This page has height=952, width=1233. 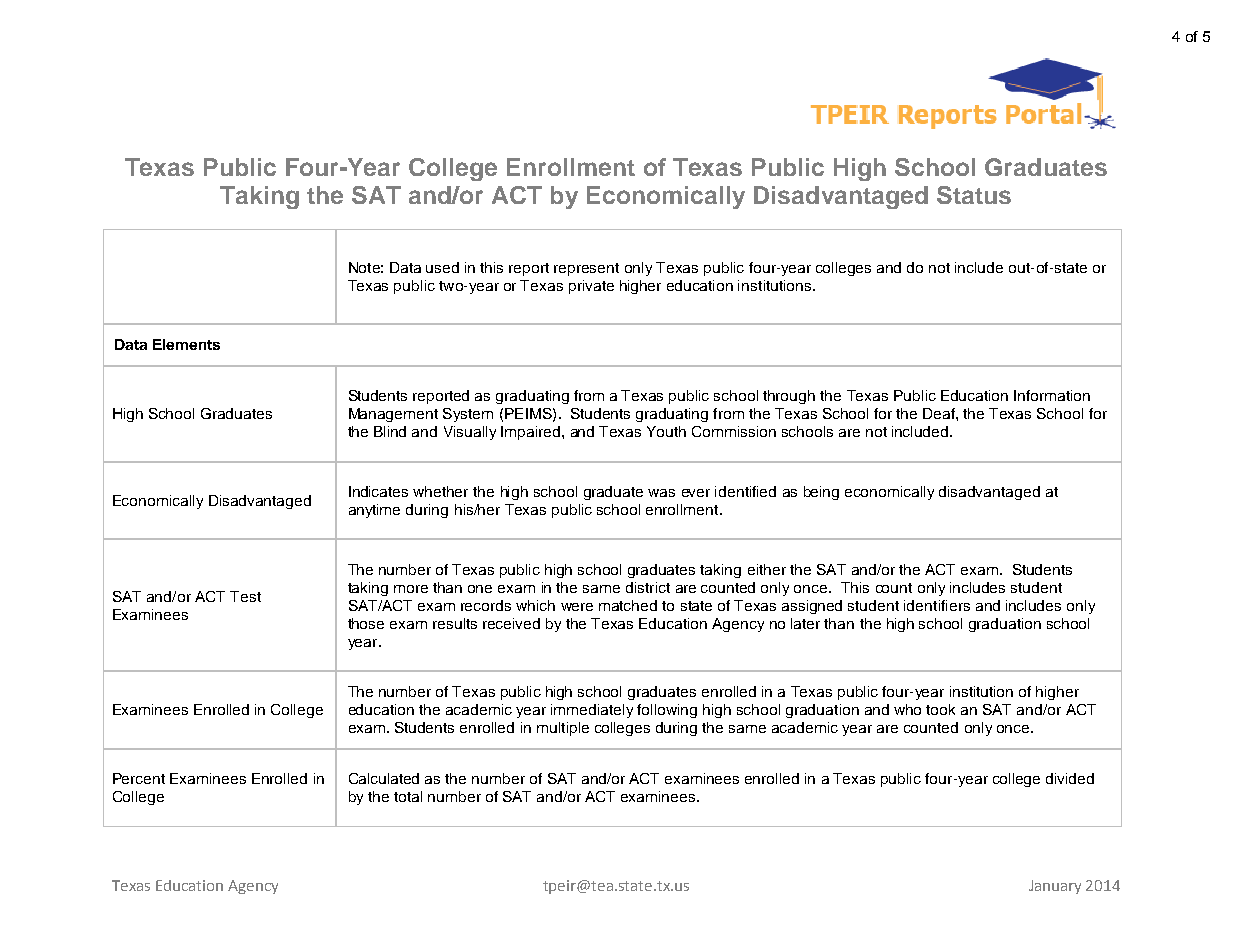 What do you see at coordinates (374, 511) in the page?
I see `anytime` at bounding box center [374, 511].
